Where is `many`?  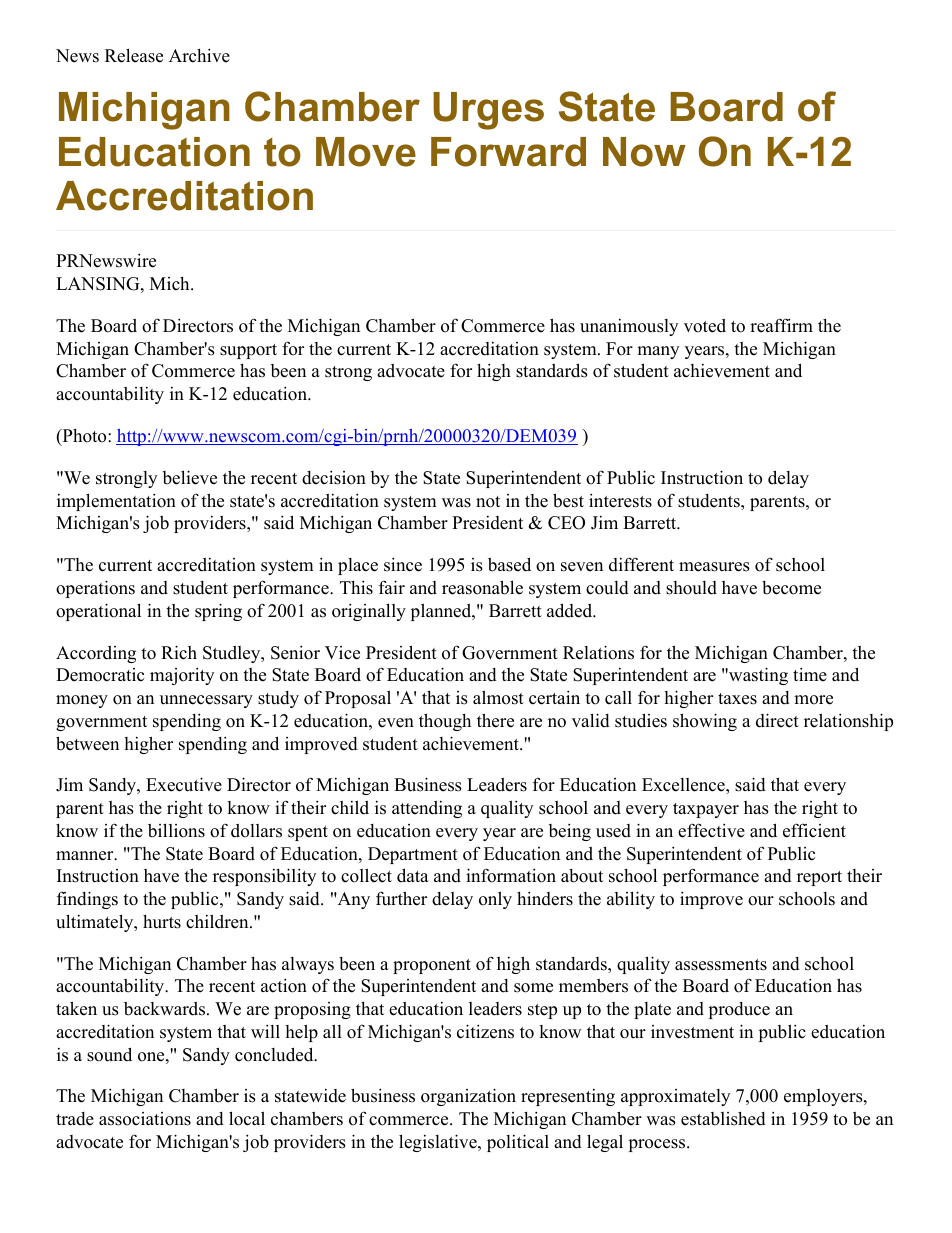
many is located at coordinates (658, 352).
